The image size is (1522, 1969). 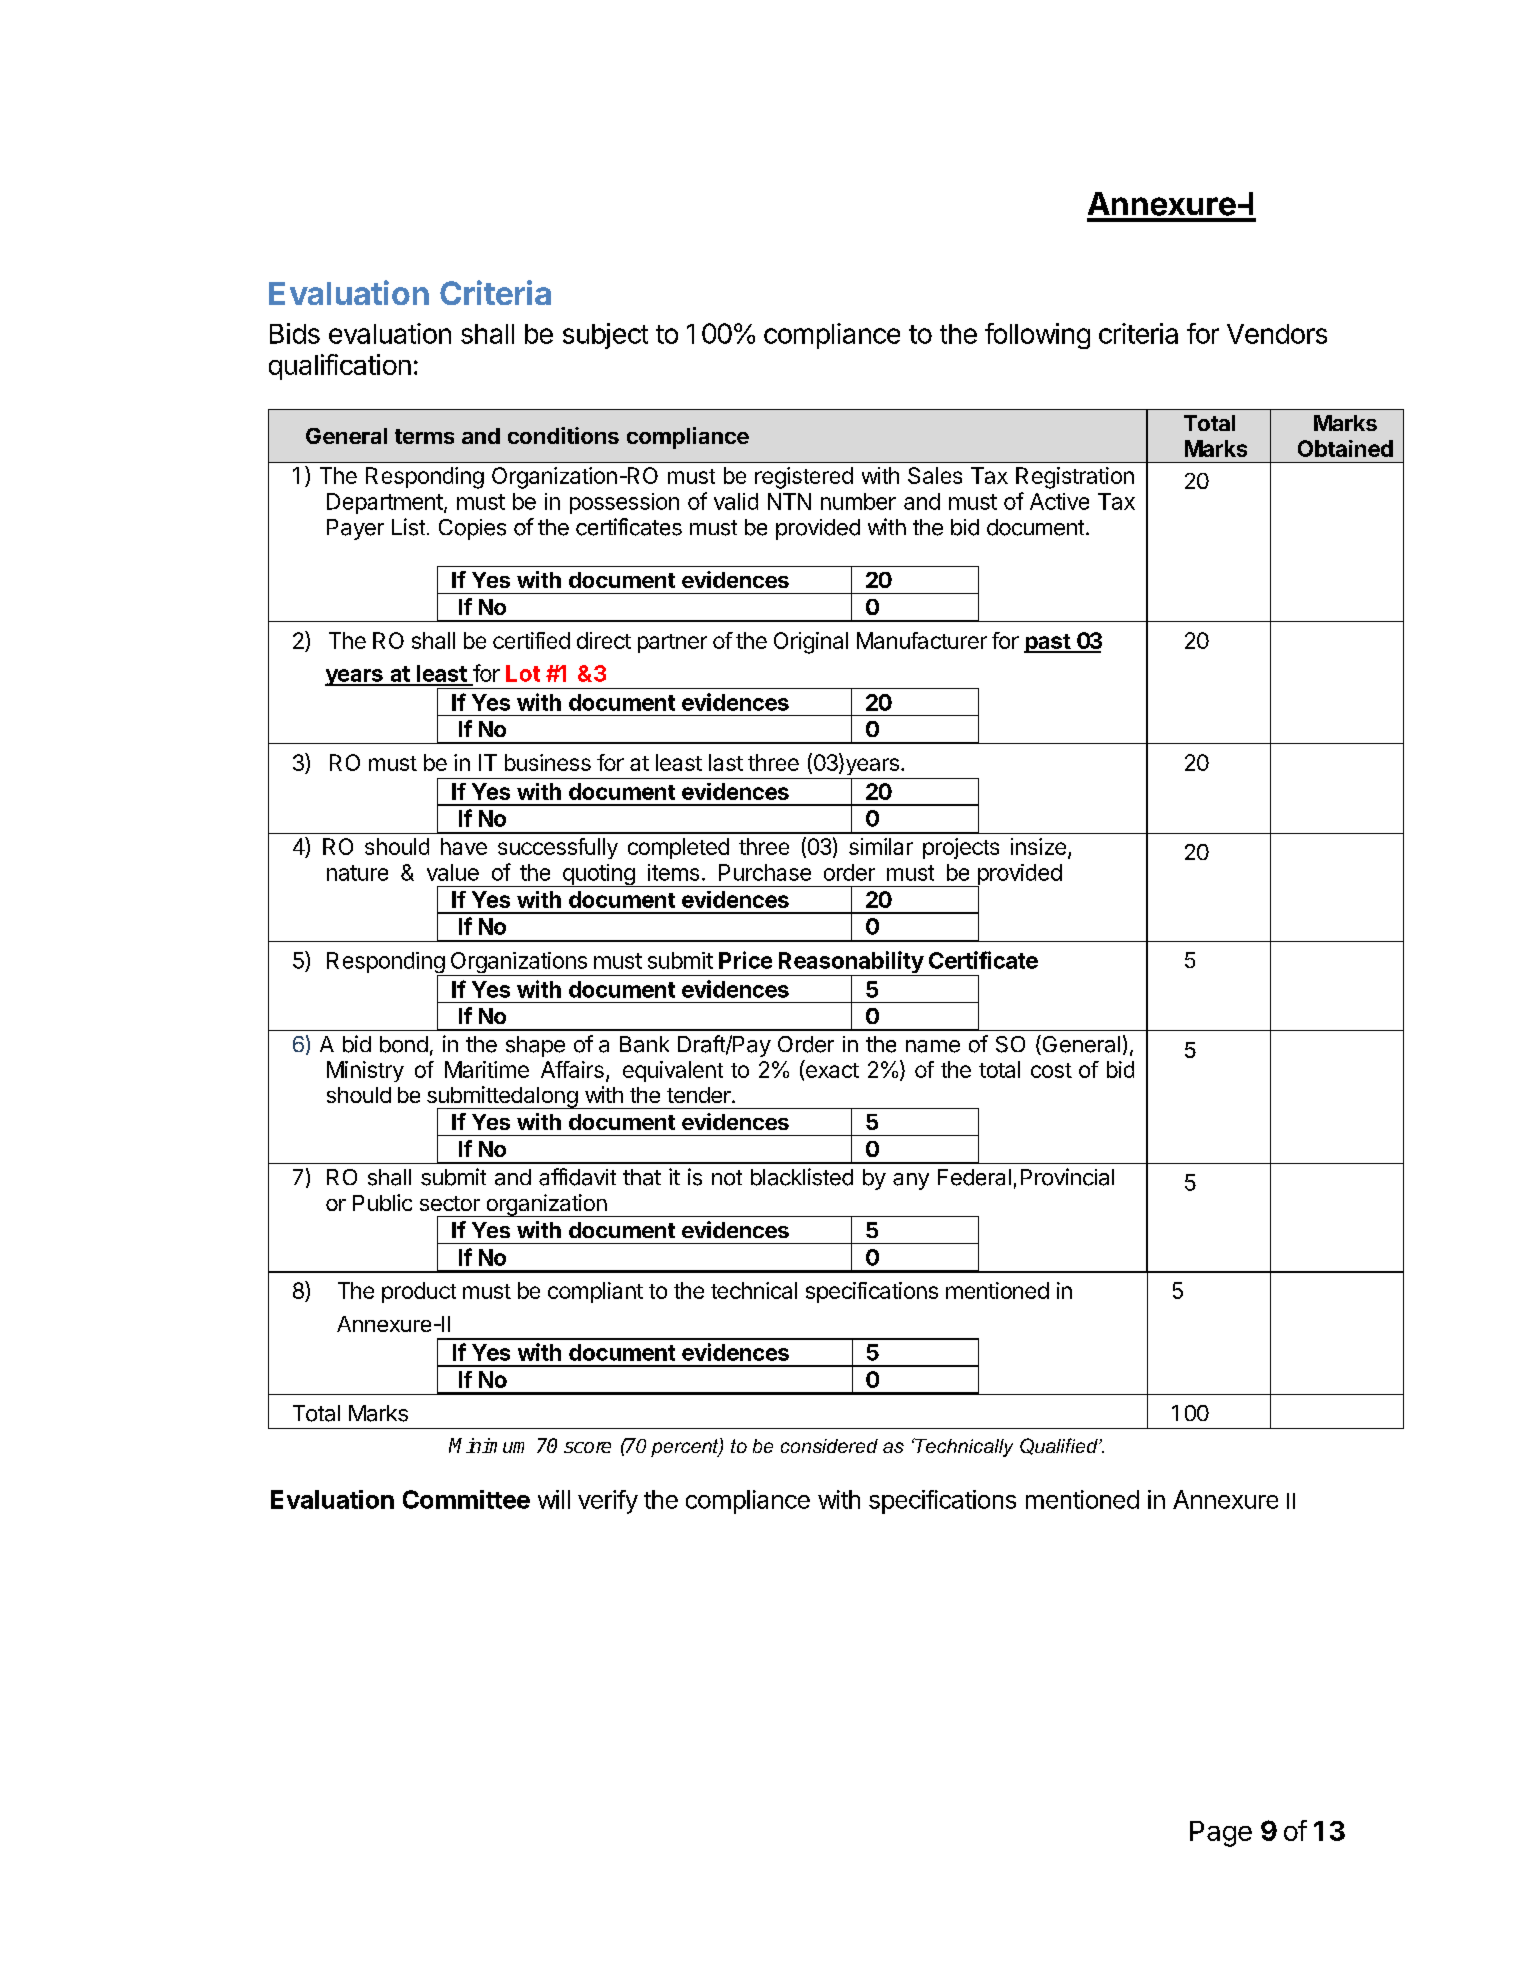 I want to click on Page, so click(x=1221, y=1834).
